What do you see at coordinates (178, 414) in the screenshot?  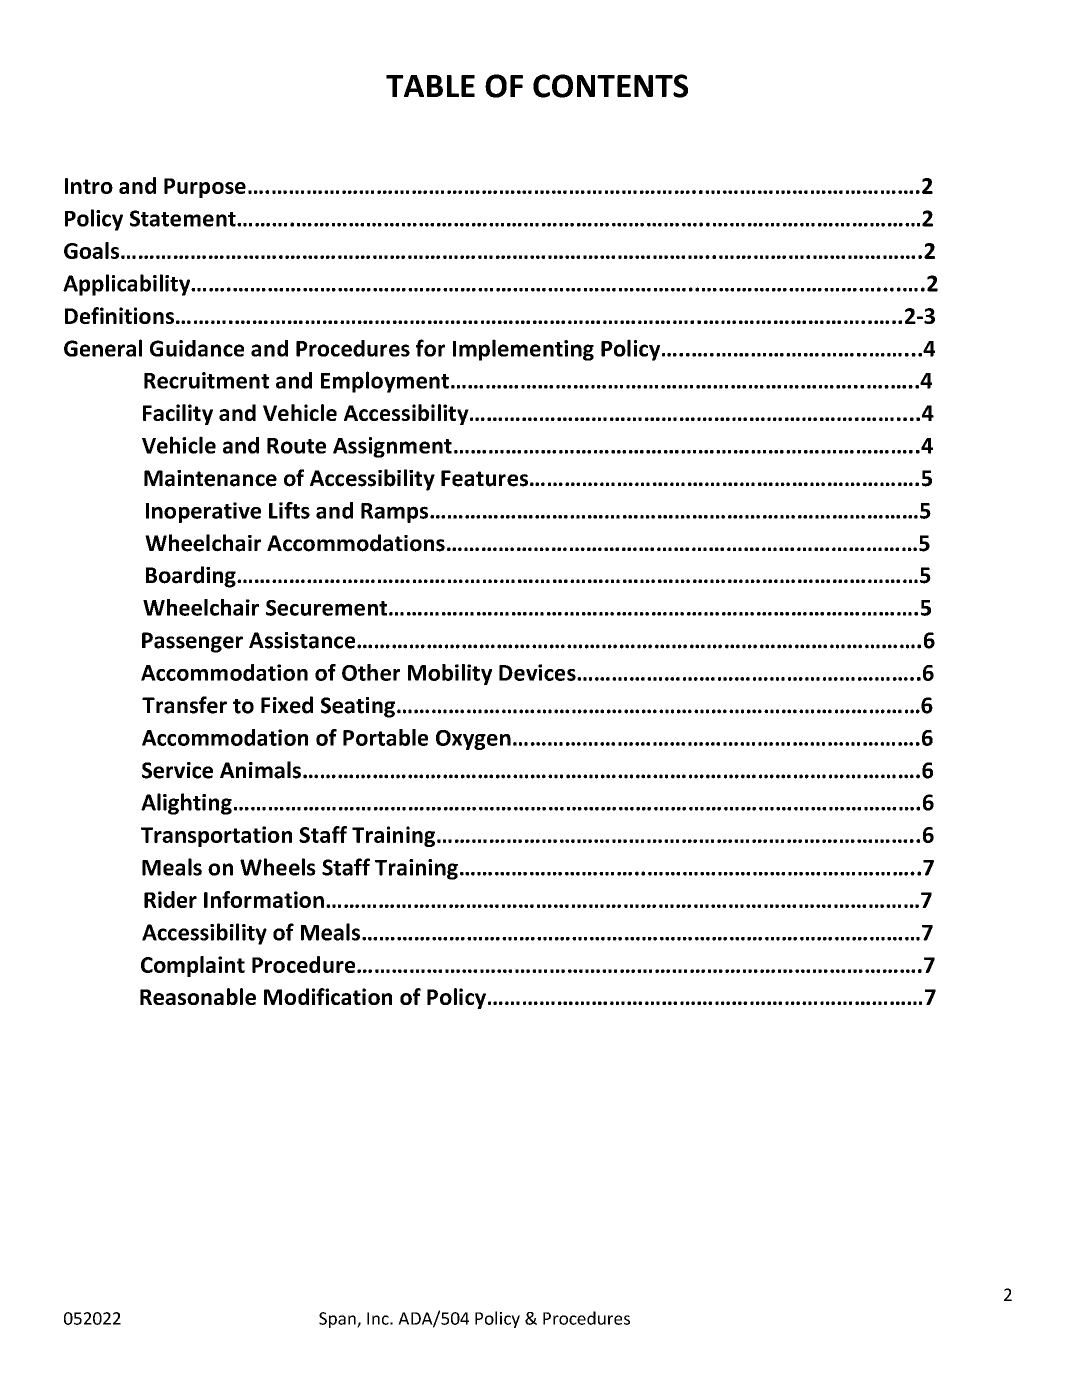 I see `Facility` at bounding box center [178, 414].
